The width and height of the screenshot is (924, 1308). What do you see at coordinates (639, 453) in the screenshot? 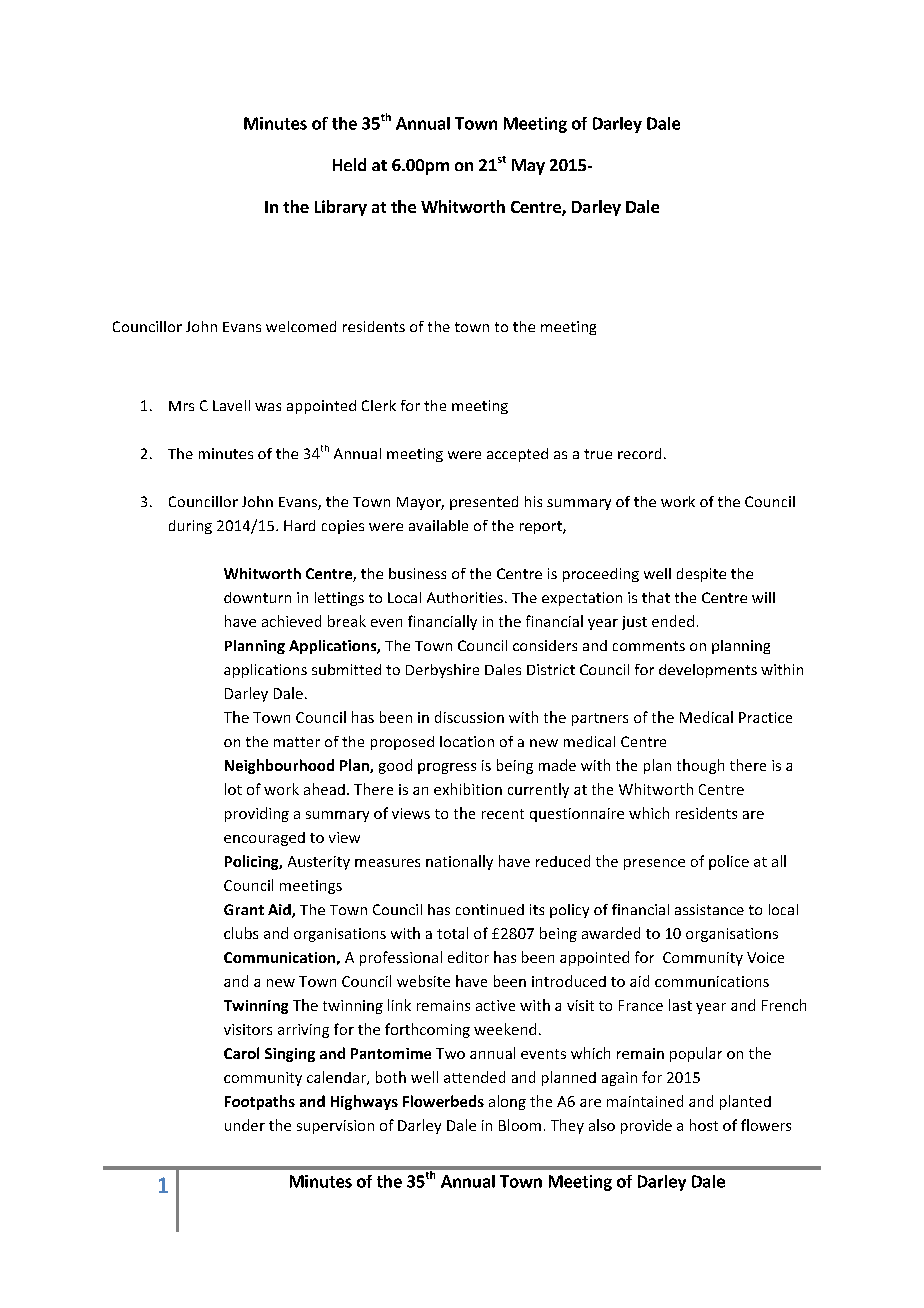
I see `record` at bounding box center [639, 453].
